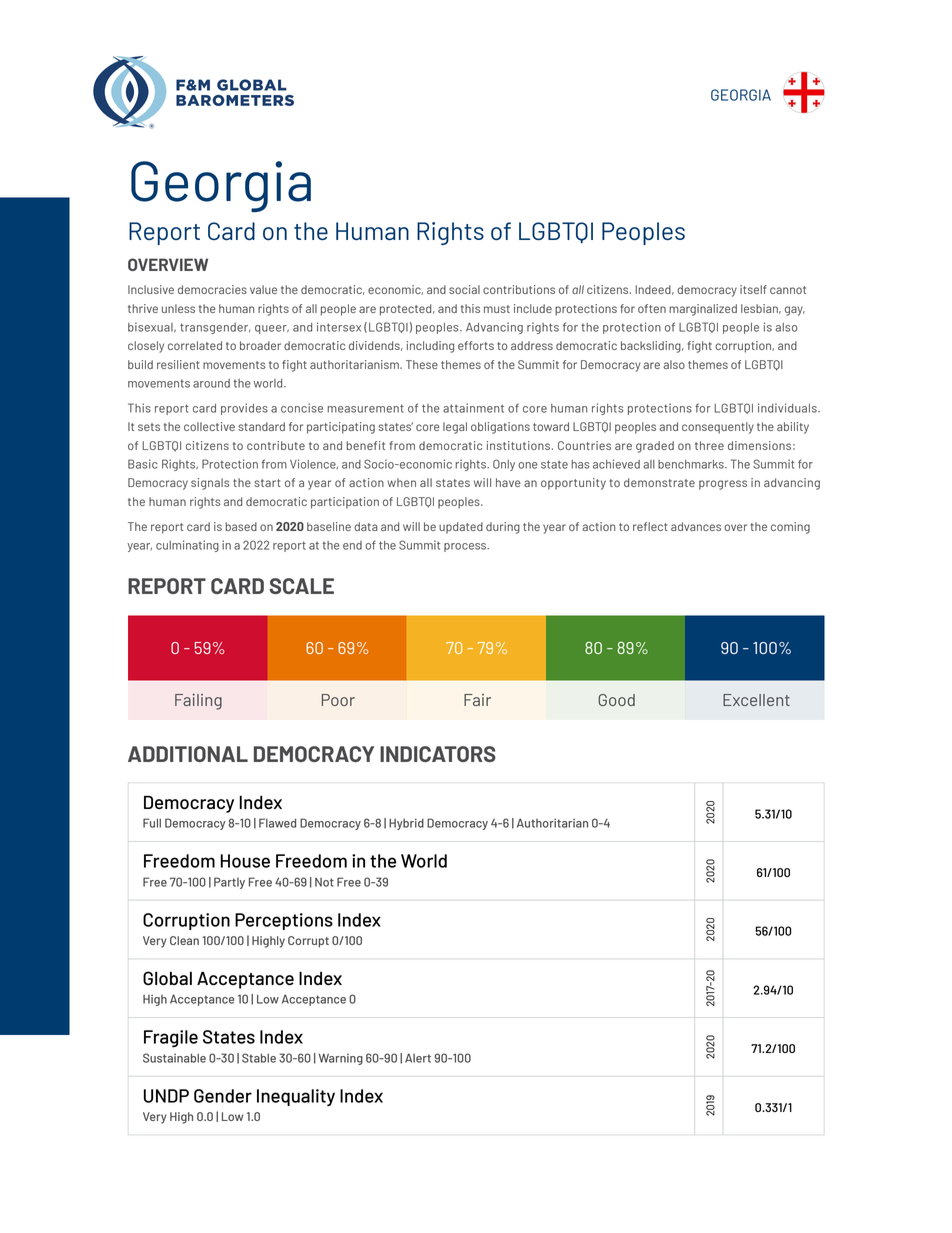  I want to click on Excellent, so click(756, 700).
